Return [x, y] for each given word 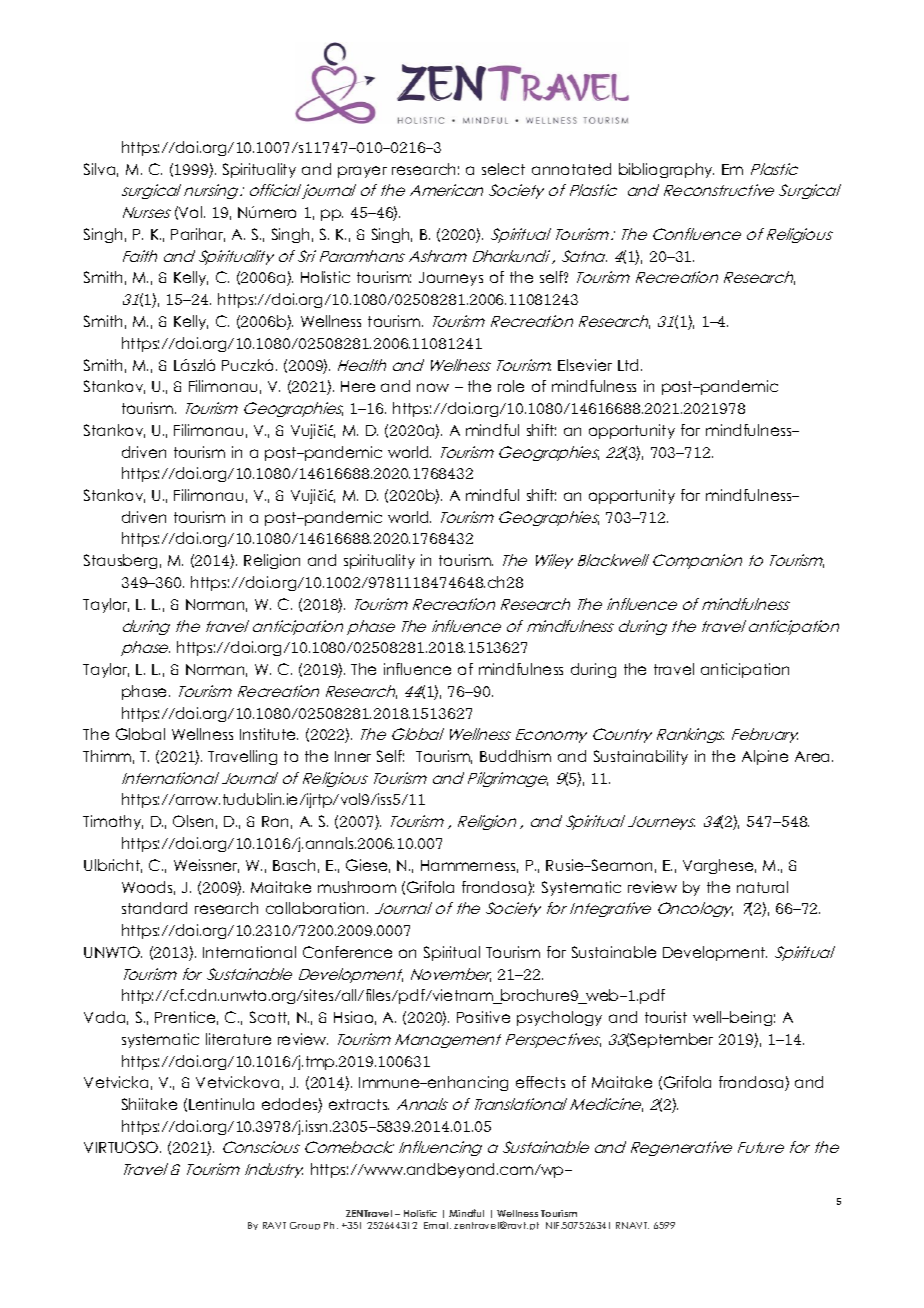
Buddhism [515, 756]
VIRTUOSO [122, 1147]
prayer [362, 172]
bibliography [666, 170]
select [503, 169]
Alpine [765, 757]
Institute [269, 734]
